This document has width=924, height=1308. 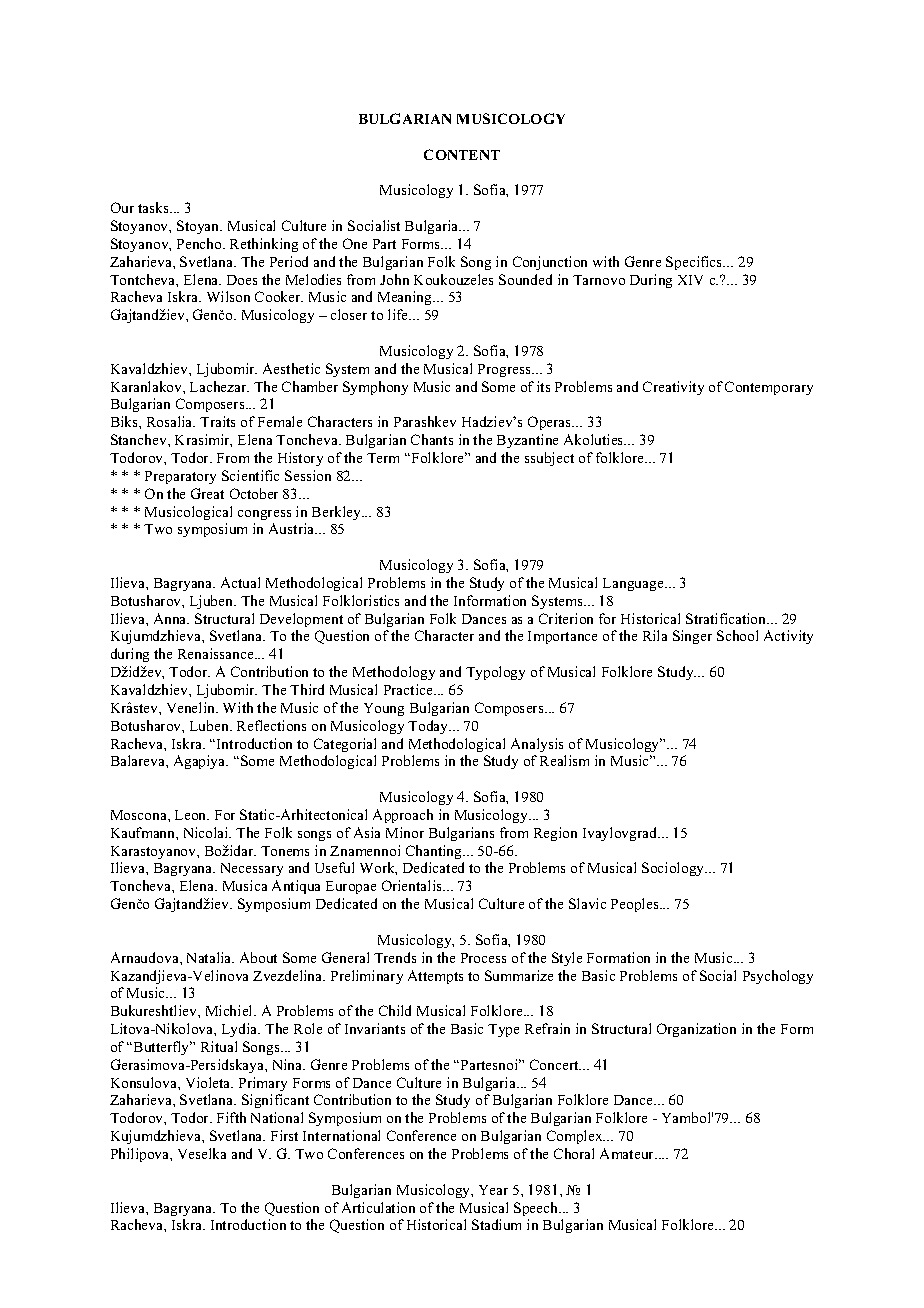 I want to click on Singer, so click(x=692, y=637).
